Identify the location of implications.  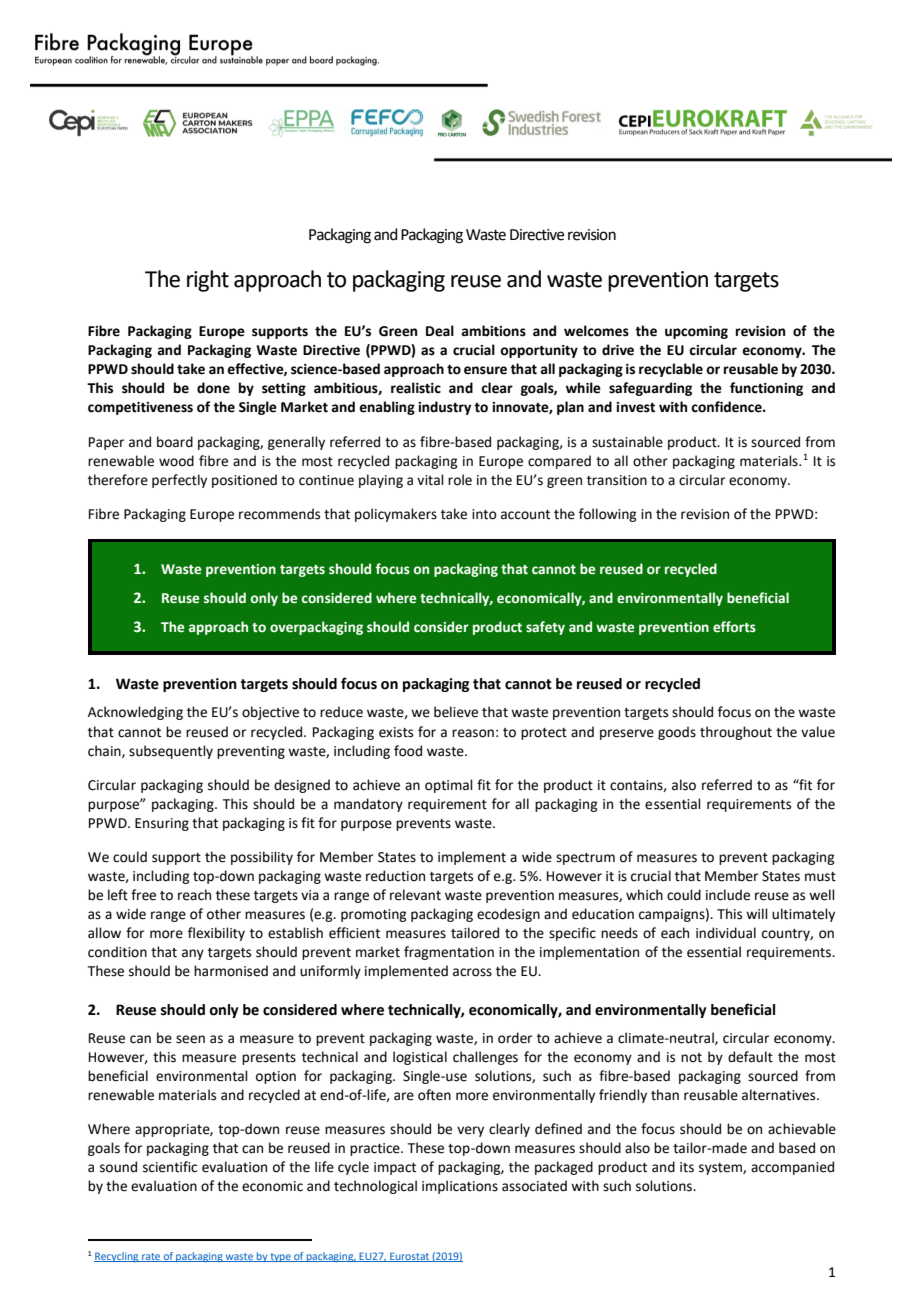
(460, 1187).
